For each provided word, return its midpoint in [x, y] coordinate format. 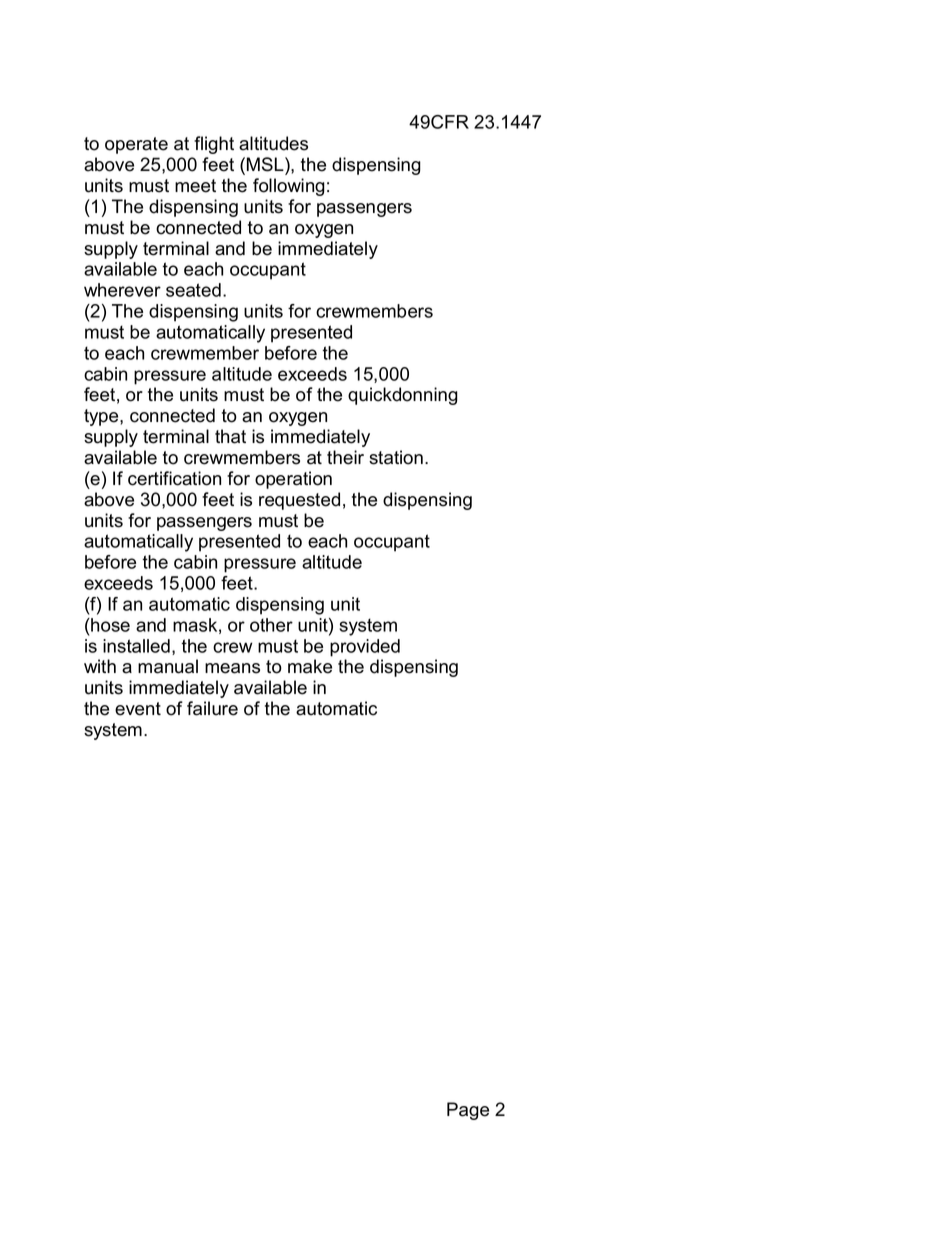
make [310, 666]
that [230, 436]
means [232, 668]
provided [365, 648]
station [396, 457]
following [289, 187]
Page [468, 1111]
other [271, 625]
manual [168, 666]
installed [136, 646]
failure [212, 708]
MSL [266, 164]
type [102, 417]
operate [136, 145]
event [138, 709]
